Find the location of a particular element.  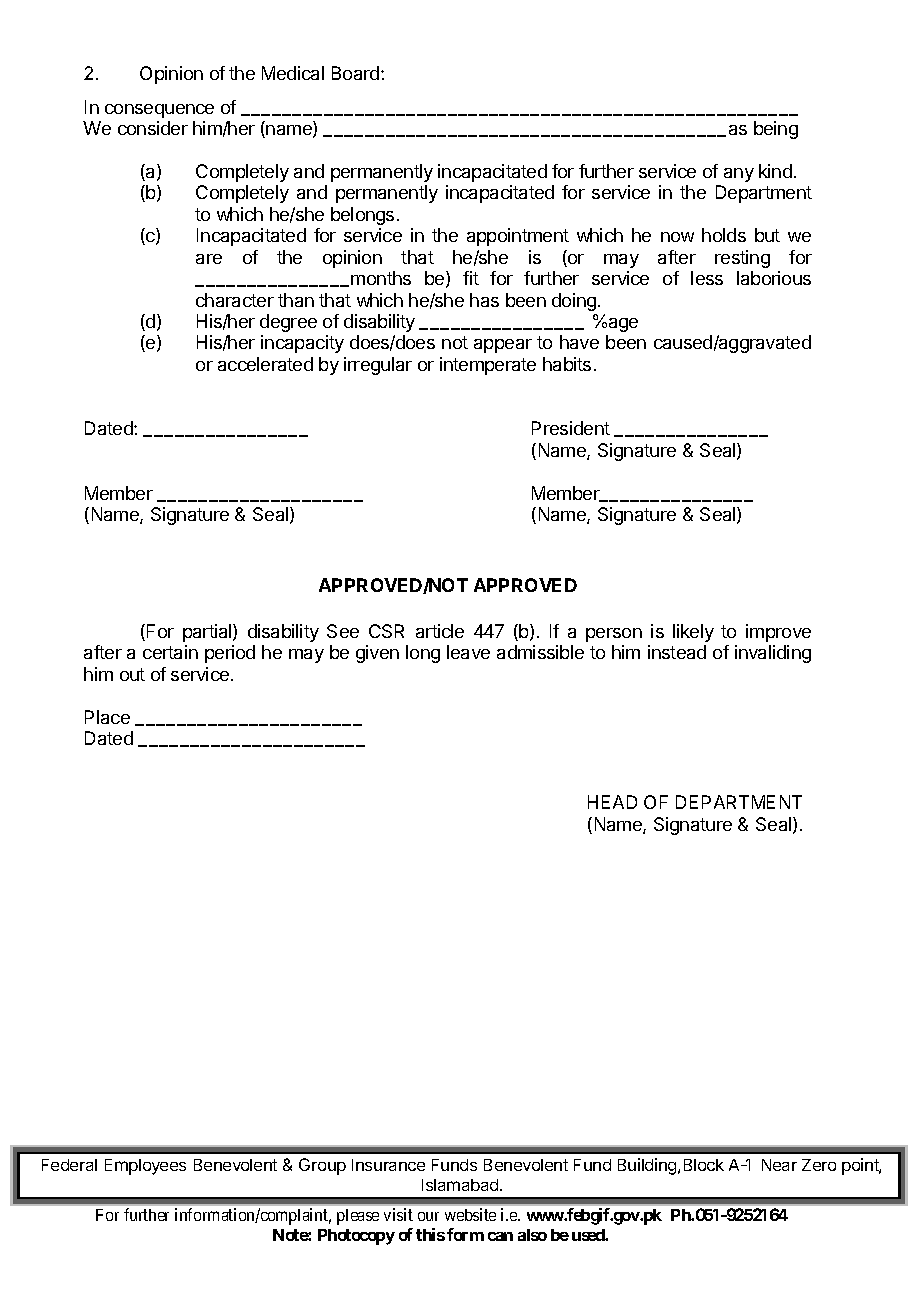

HEAD is located at coordinates (612, 802).
